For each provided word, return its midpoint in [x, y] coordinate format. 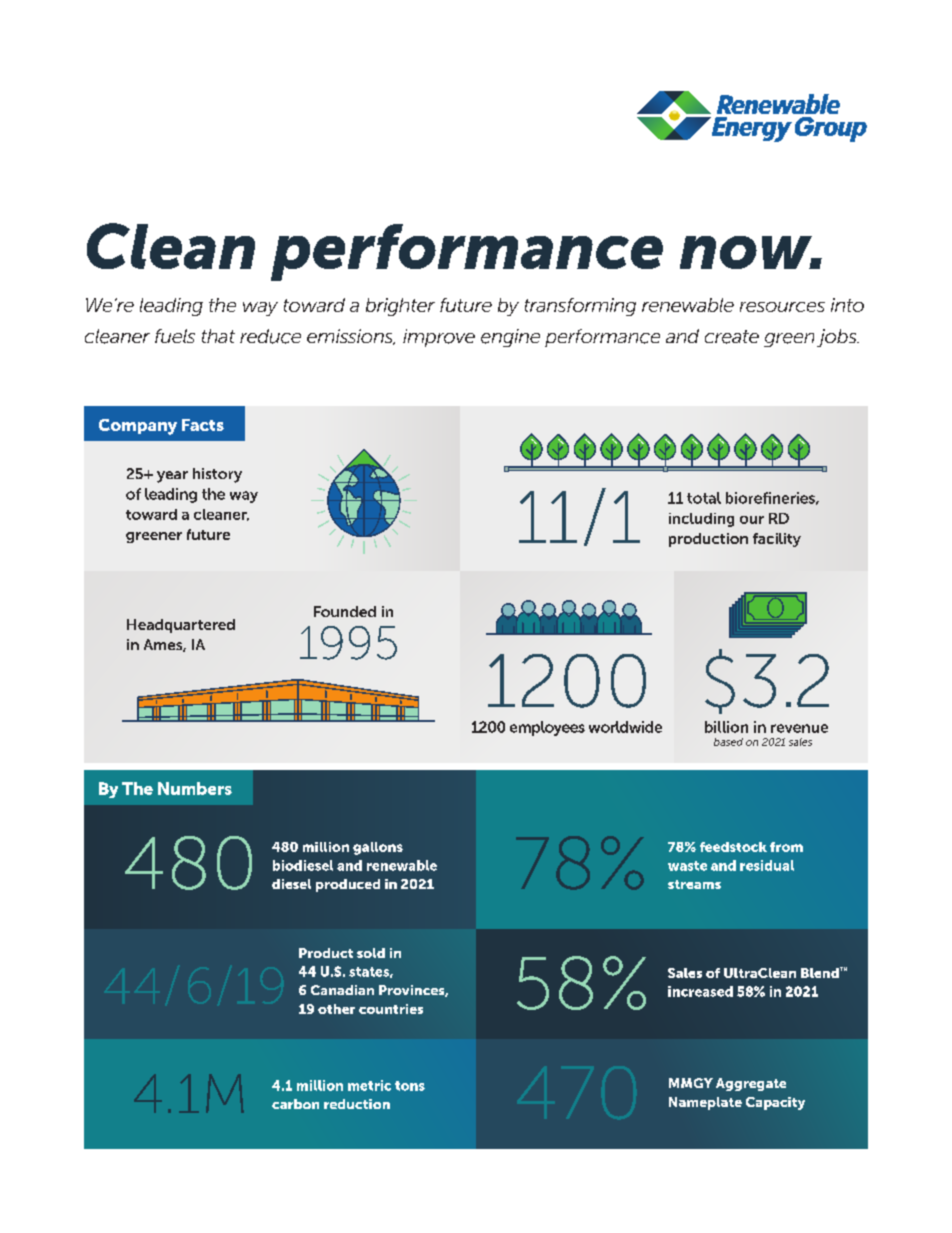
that [218, 336]
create [732, 337]
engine [510, 338]
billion [726, 727]
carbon [295, 1104]
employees [547, 728]
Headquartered [181, 626]
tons [410, 1086]
